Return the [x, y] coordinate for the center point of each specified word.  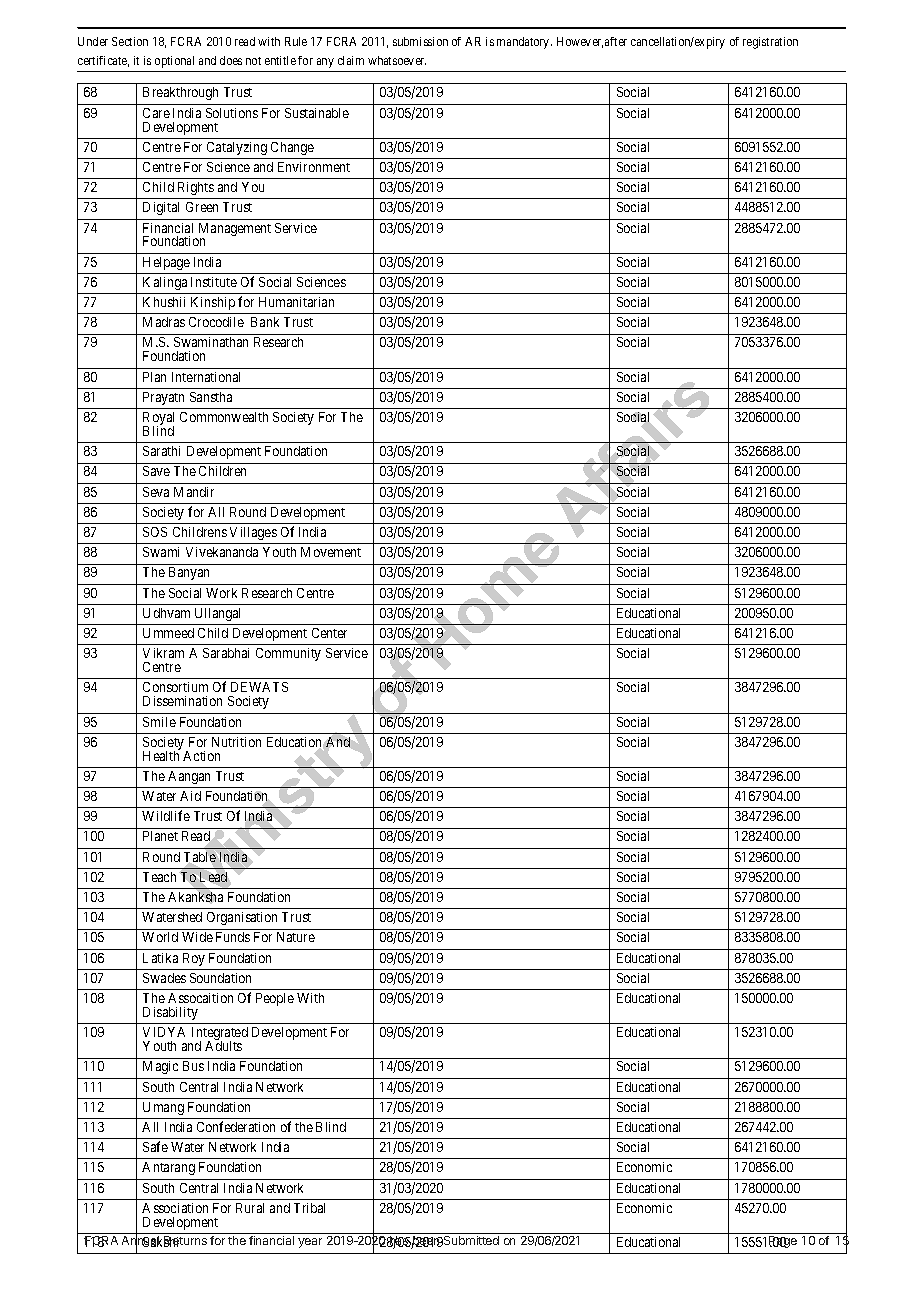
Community [288, 654]
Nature [296, 937]
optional [174, 62]
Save [156, 471]
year [310, 1243]
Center [329, 633]
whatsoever [397, 60]
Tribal [309, 1208]
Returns [185, 1241]
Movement [331, 552]
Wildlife [166, 815]
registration [770, 43]
